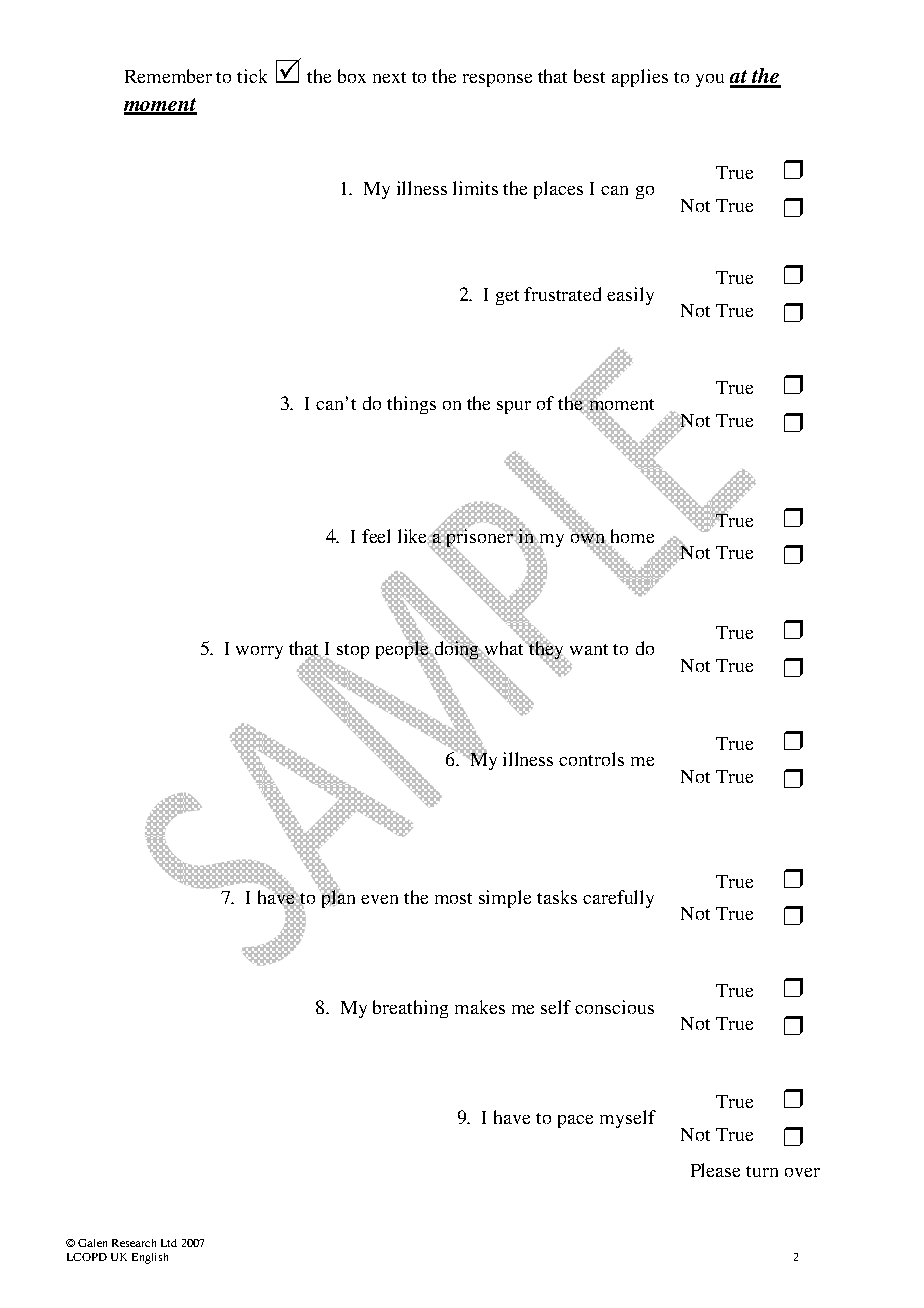 The height and width of the image is (1308, 924). What do you see at coordinates (337, 898) in the image?
I see `plan` at bounding box center [337, 898].
